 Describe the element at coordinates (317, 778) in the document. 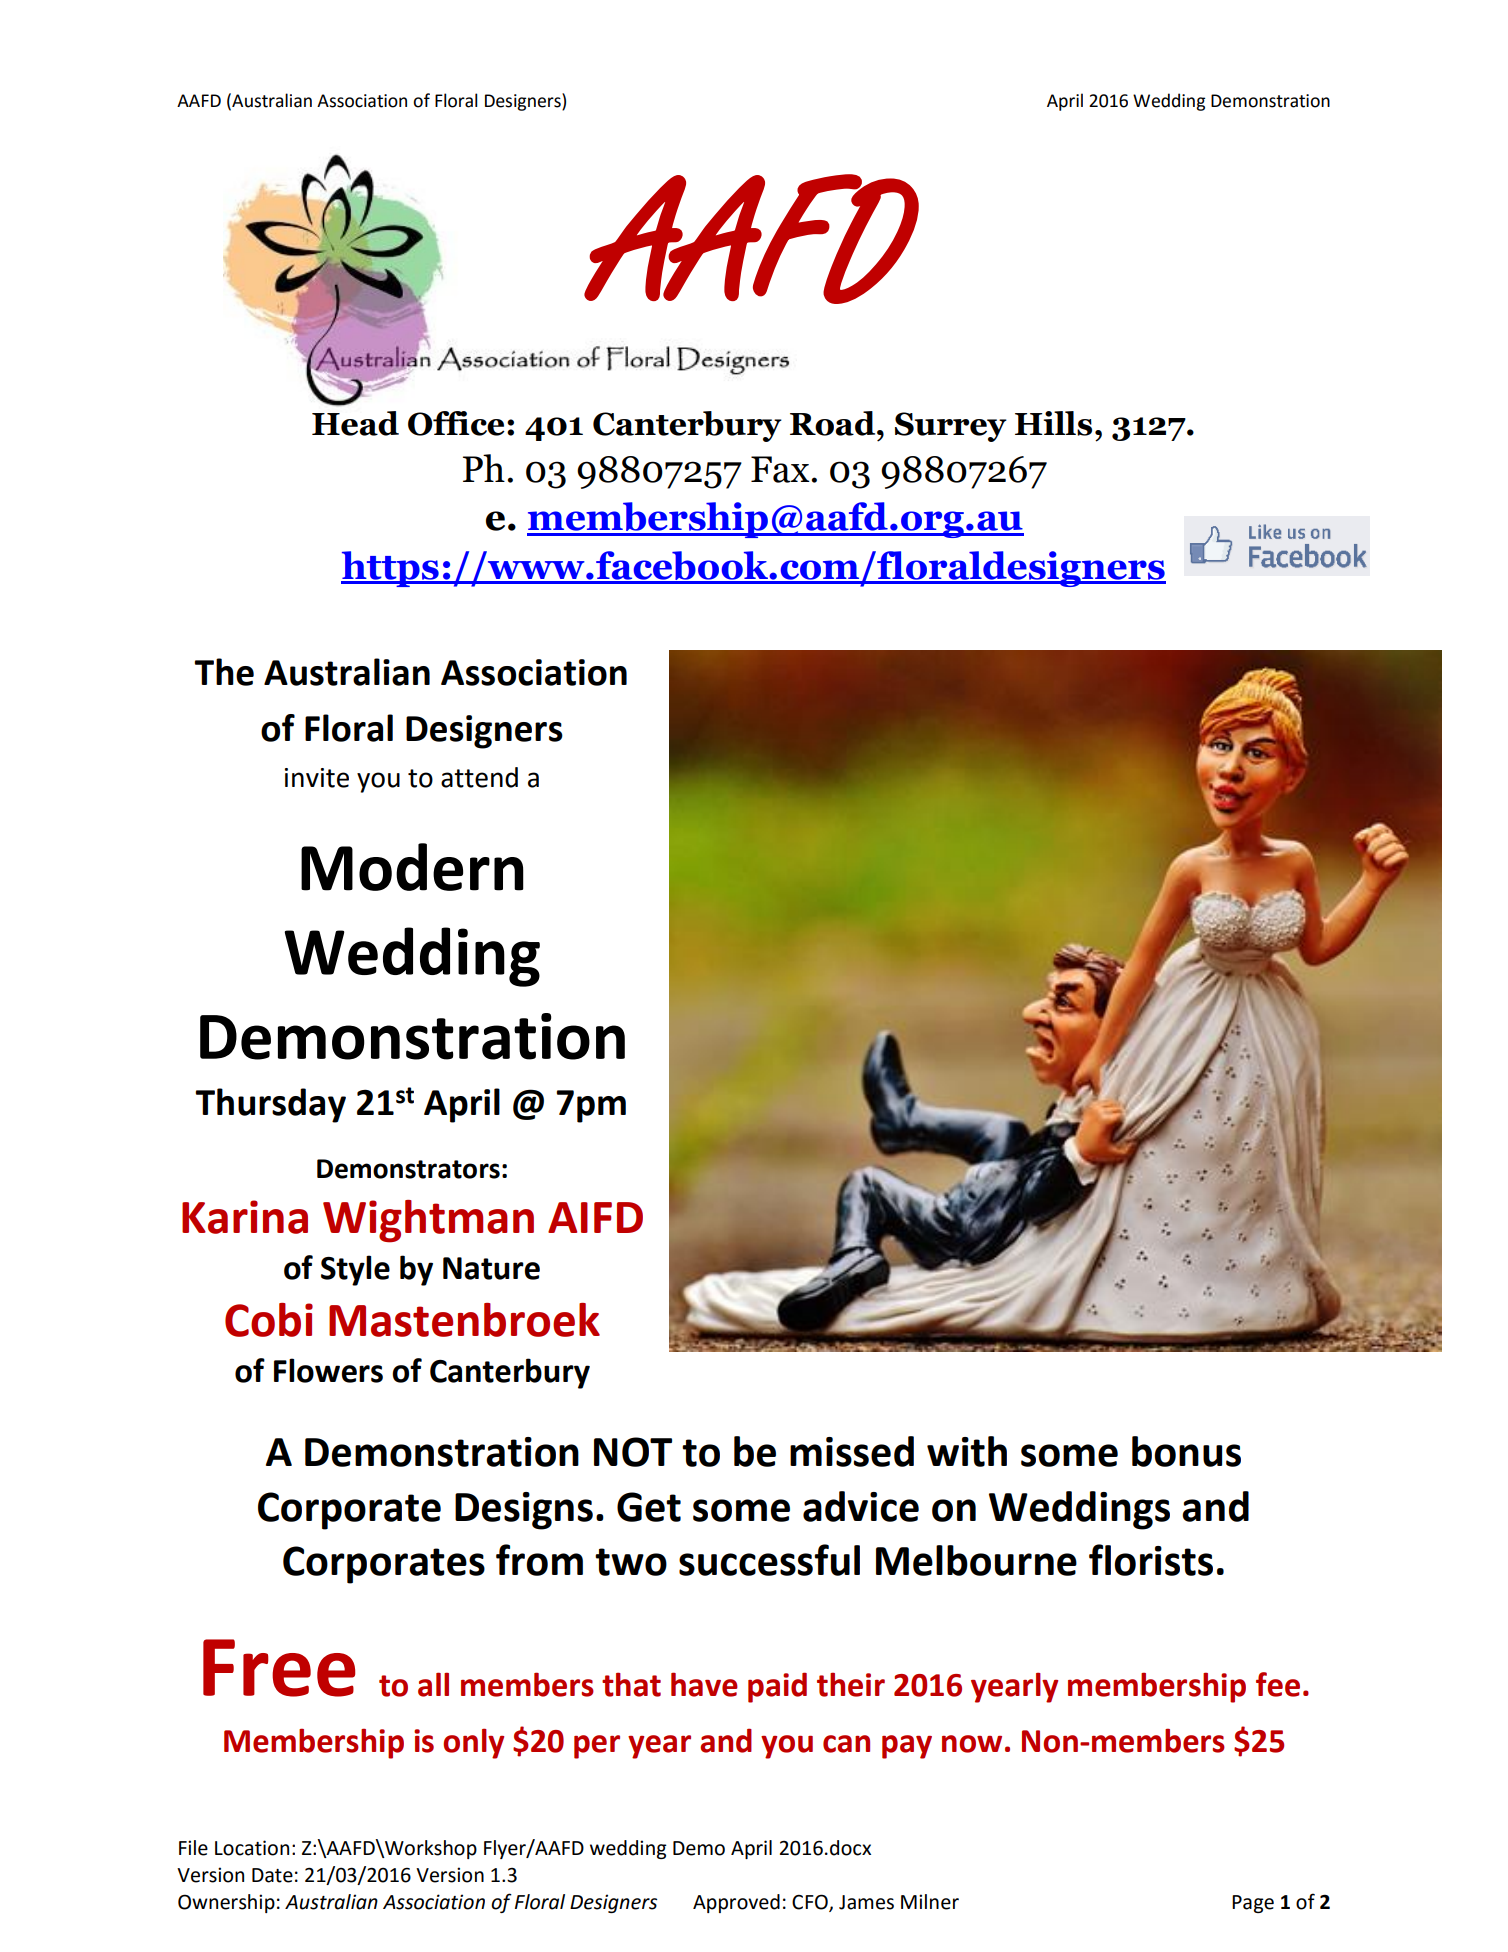

I see `invite` at that location.
